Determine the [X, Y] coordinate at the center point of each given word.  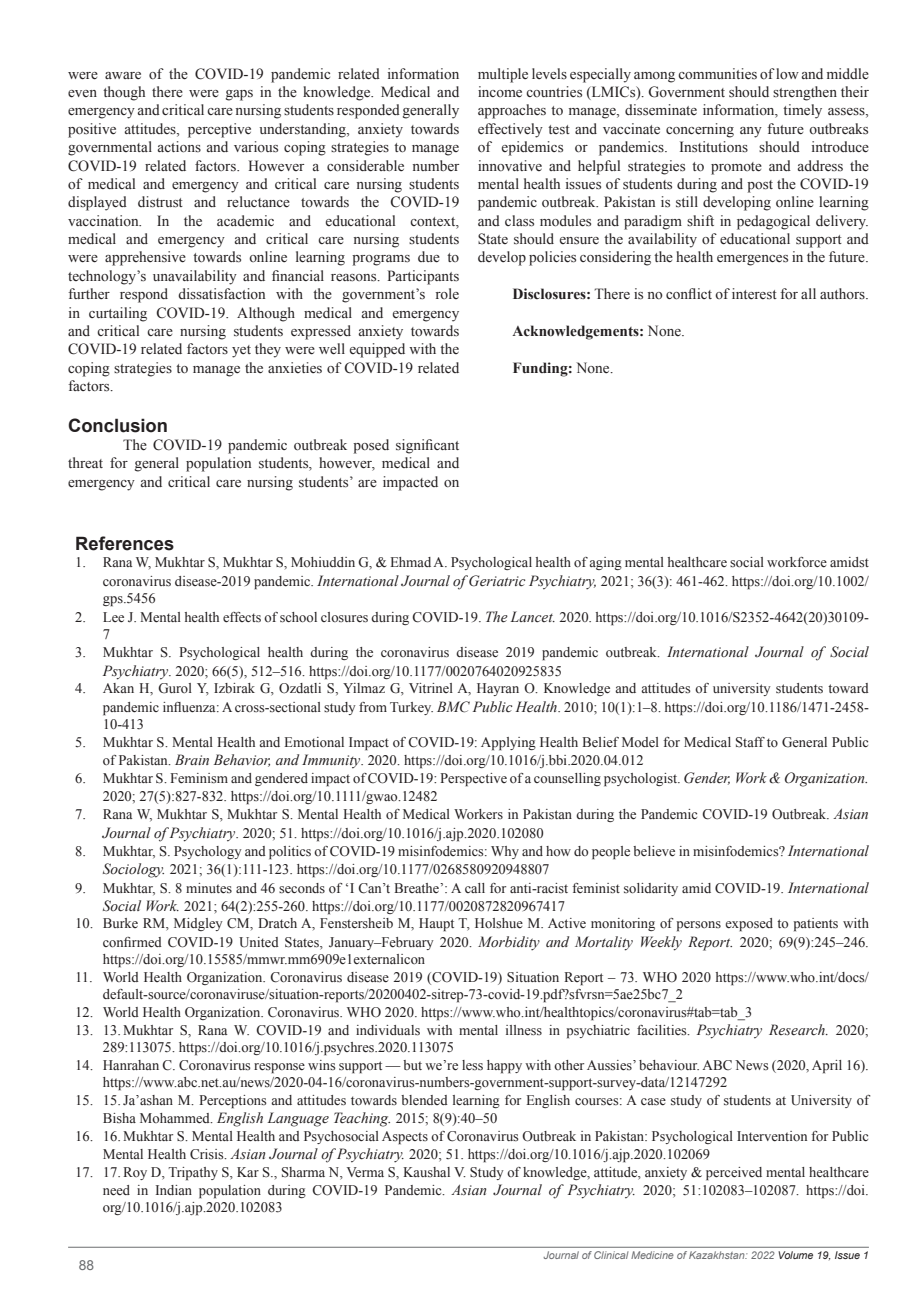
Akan [118, 688]
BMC [453, 707]
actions [179, 147]
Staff [750, 742]
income [500, 91]
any [751, 132]
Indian [174, 1190]
